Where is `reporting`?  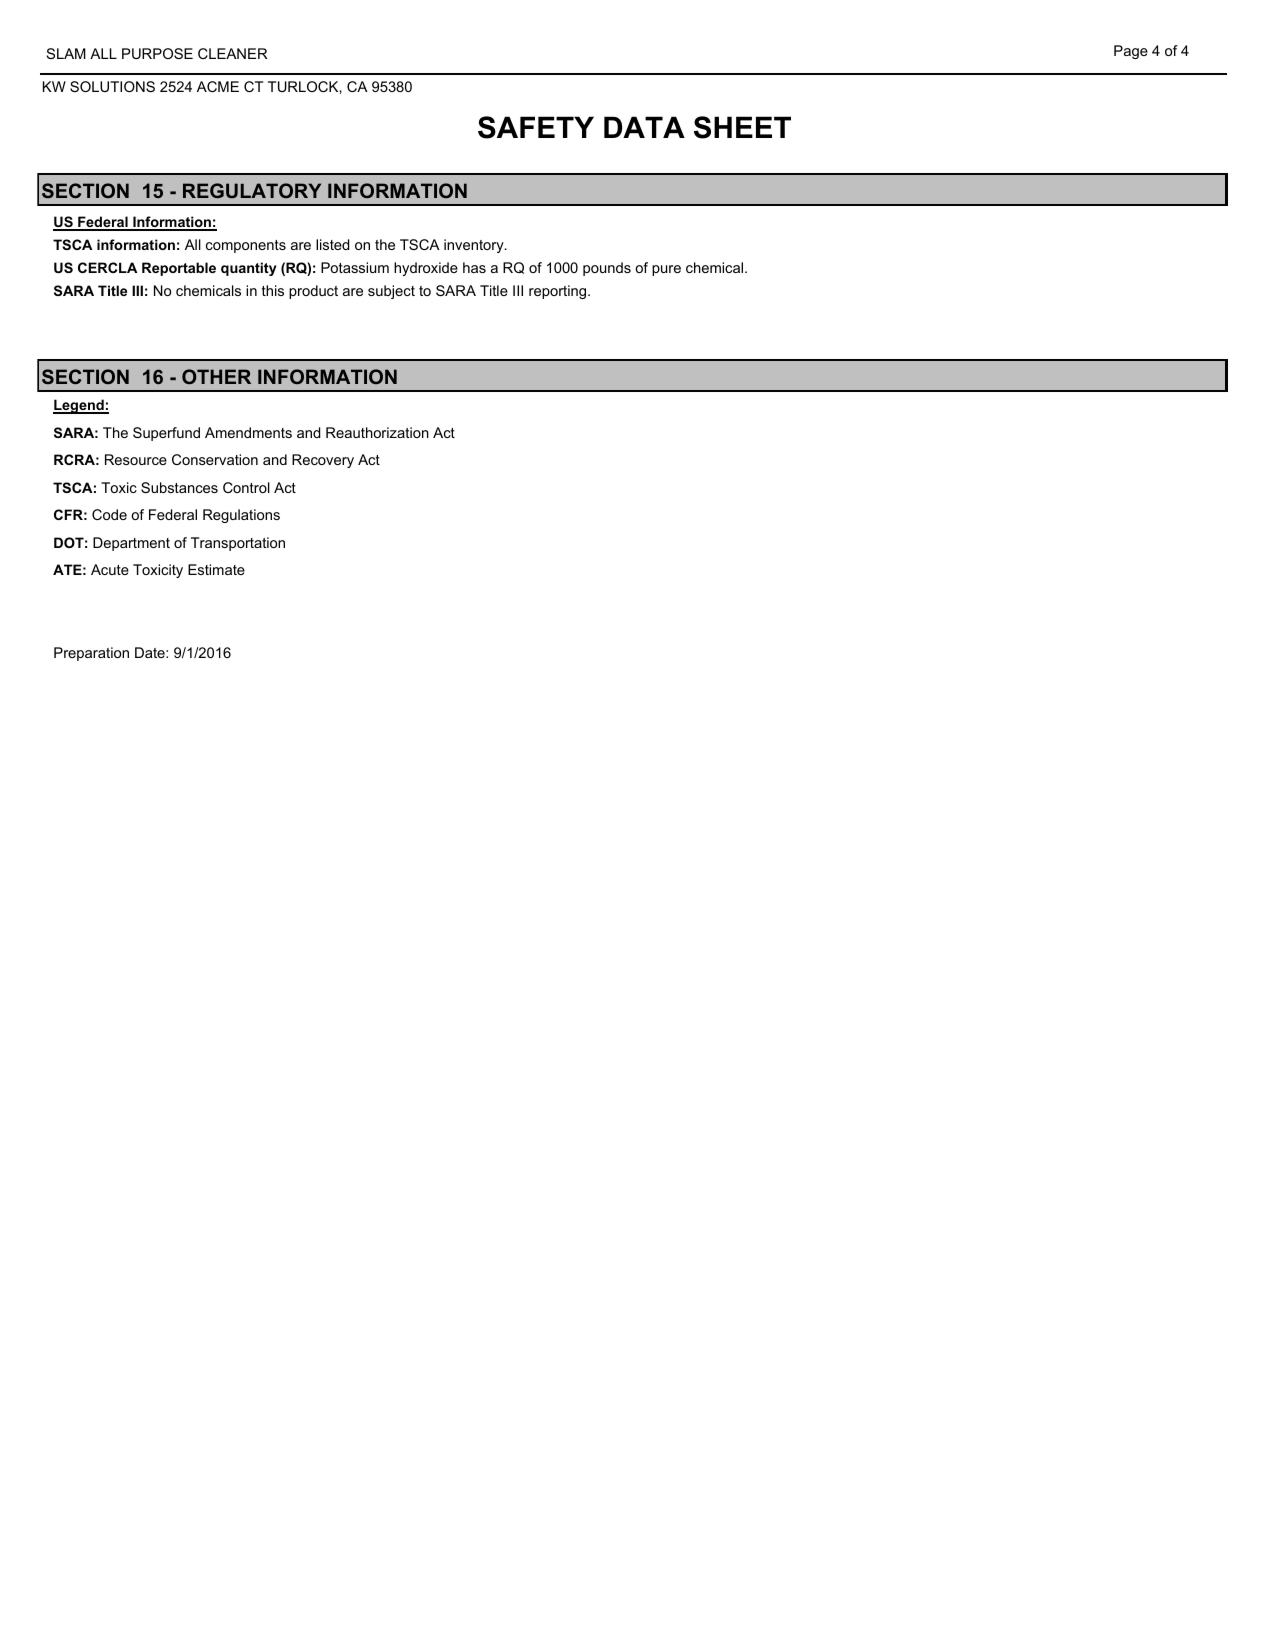
reporting is located at coordinates (559, 292).
